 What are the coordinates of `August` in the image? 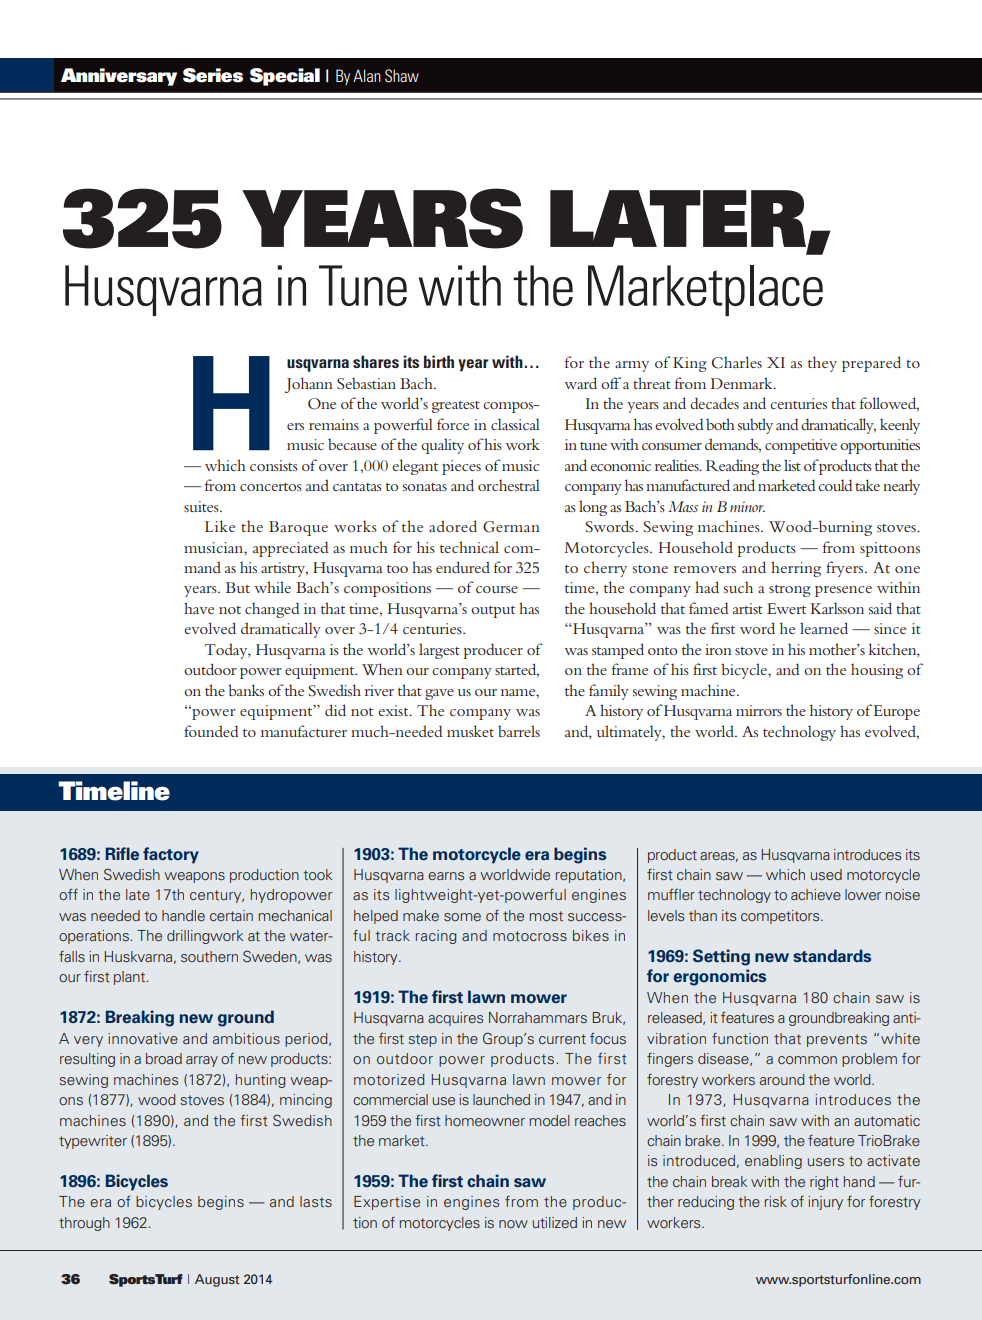 It's located at (217, 1280).
